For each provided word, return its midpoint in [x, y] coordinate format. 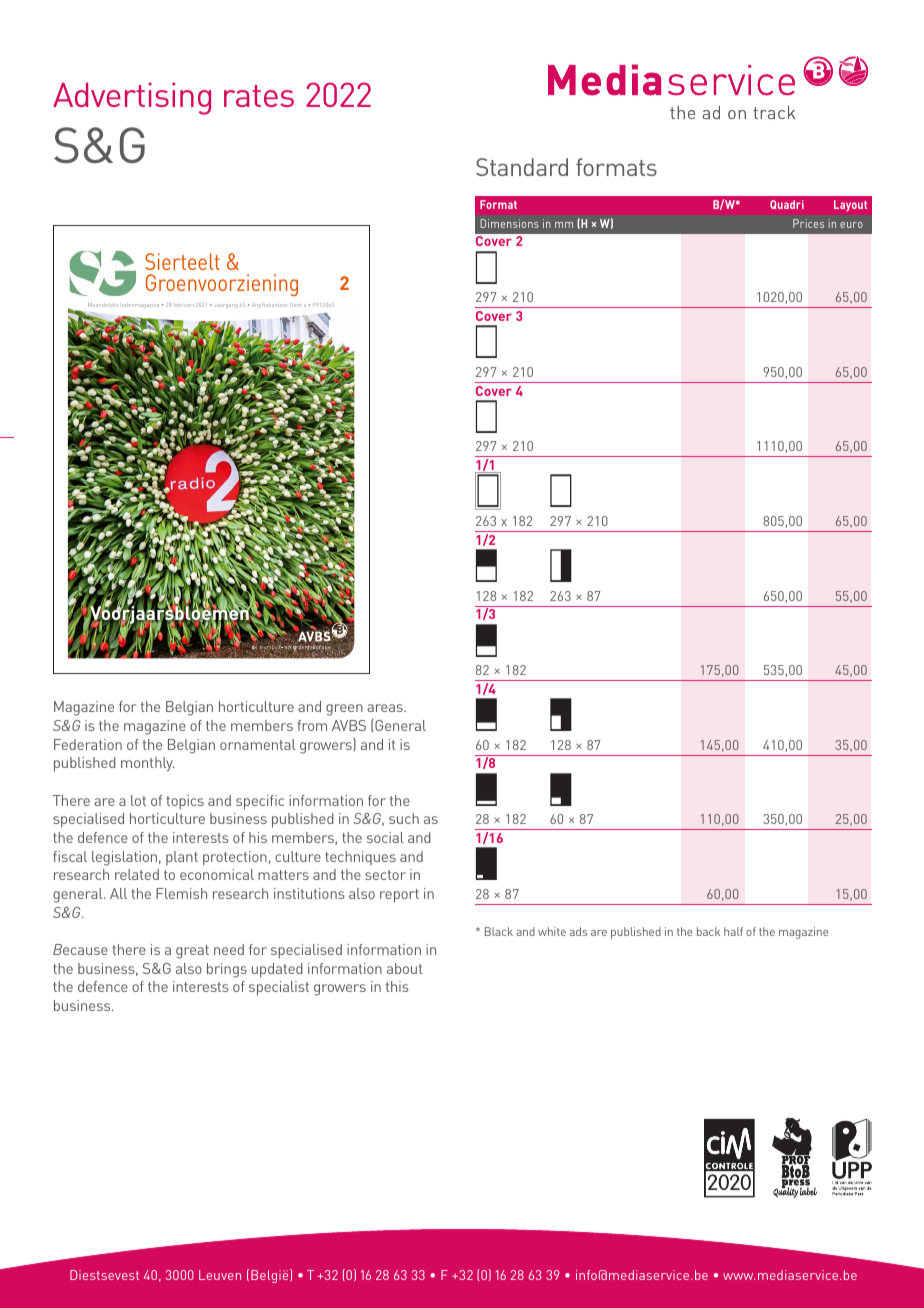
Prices [808, 223]
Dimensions [509, 223]
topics [185, 802]
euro [851, 225]
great [192, 952]
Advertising [132, 98]
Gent [295, 305]
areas [386, 708]
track [774, 112]
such [404, 818]
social [385, 837]
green [344, 710]
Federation [88, 744]
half [733, 931]
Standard [522, 167]
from [312, 725]
